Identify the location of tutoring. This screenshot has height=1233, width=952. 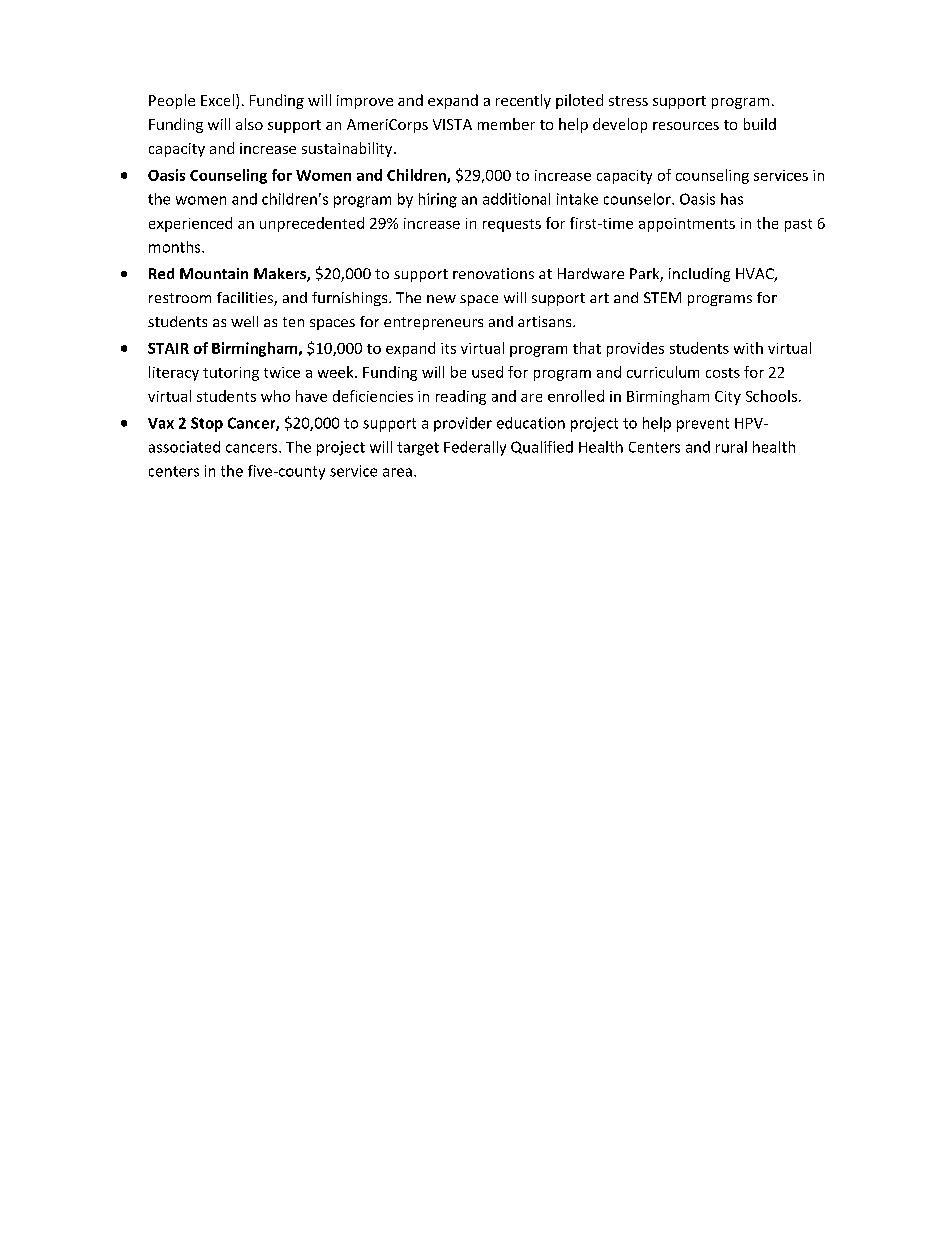
(231, 374).
